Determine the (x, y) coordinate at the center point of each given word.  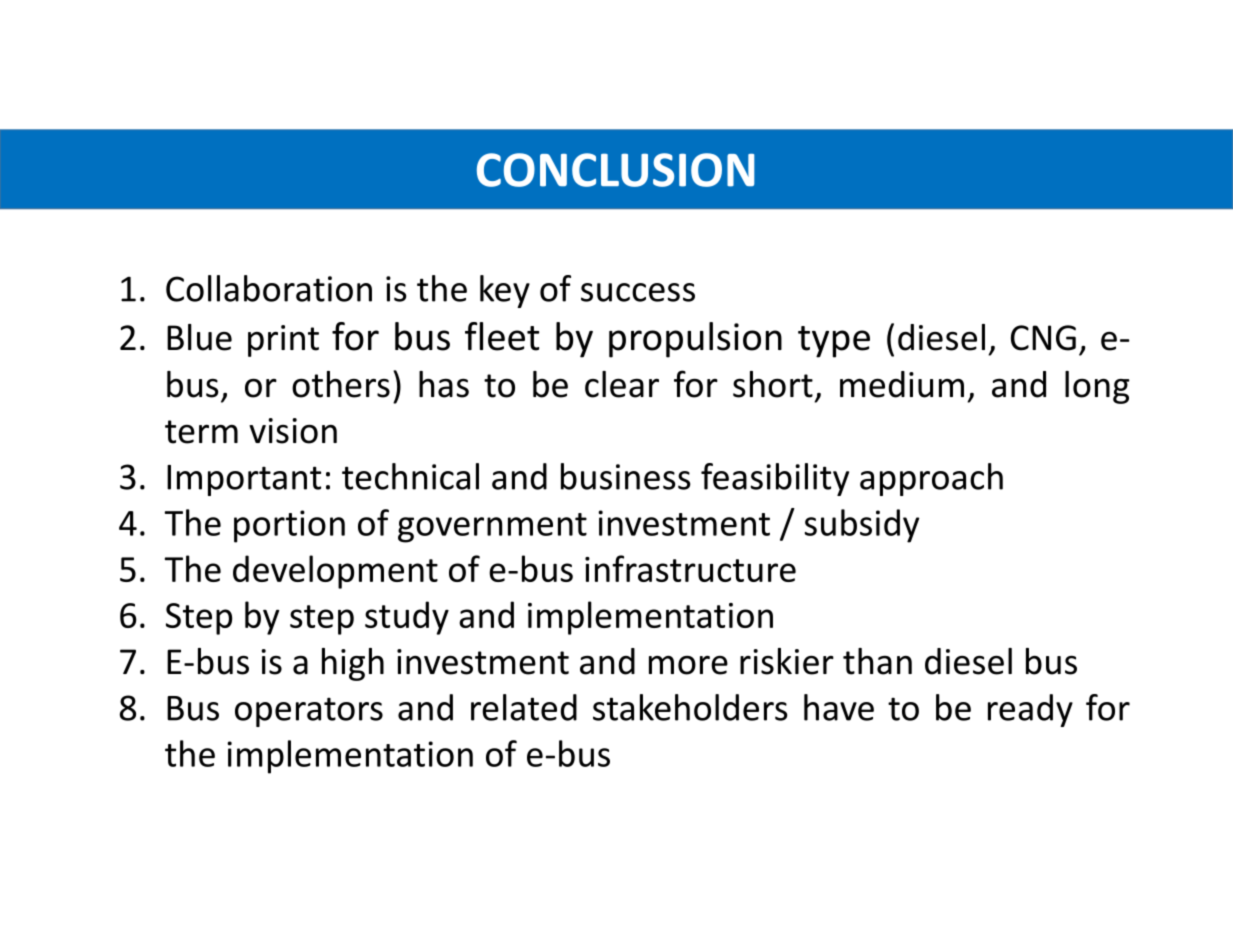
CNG (1043, 338)
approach (931, 479)
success (638, 292)
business (626, 476)
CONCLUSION (615, 170)
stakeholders (690, 707)
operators (309, 712)
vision (293, 431)
